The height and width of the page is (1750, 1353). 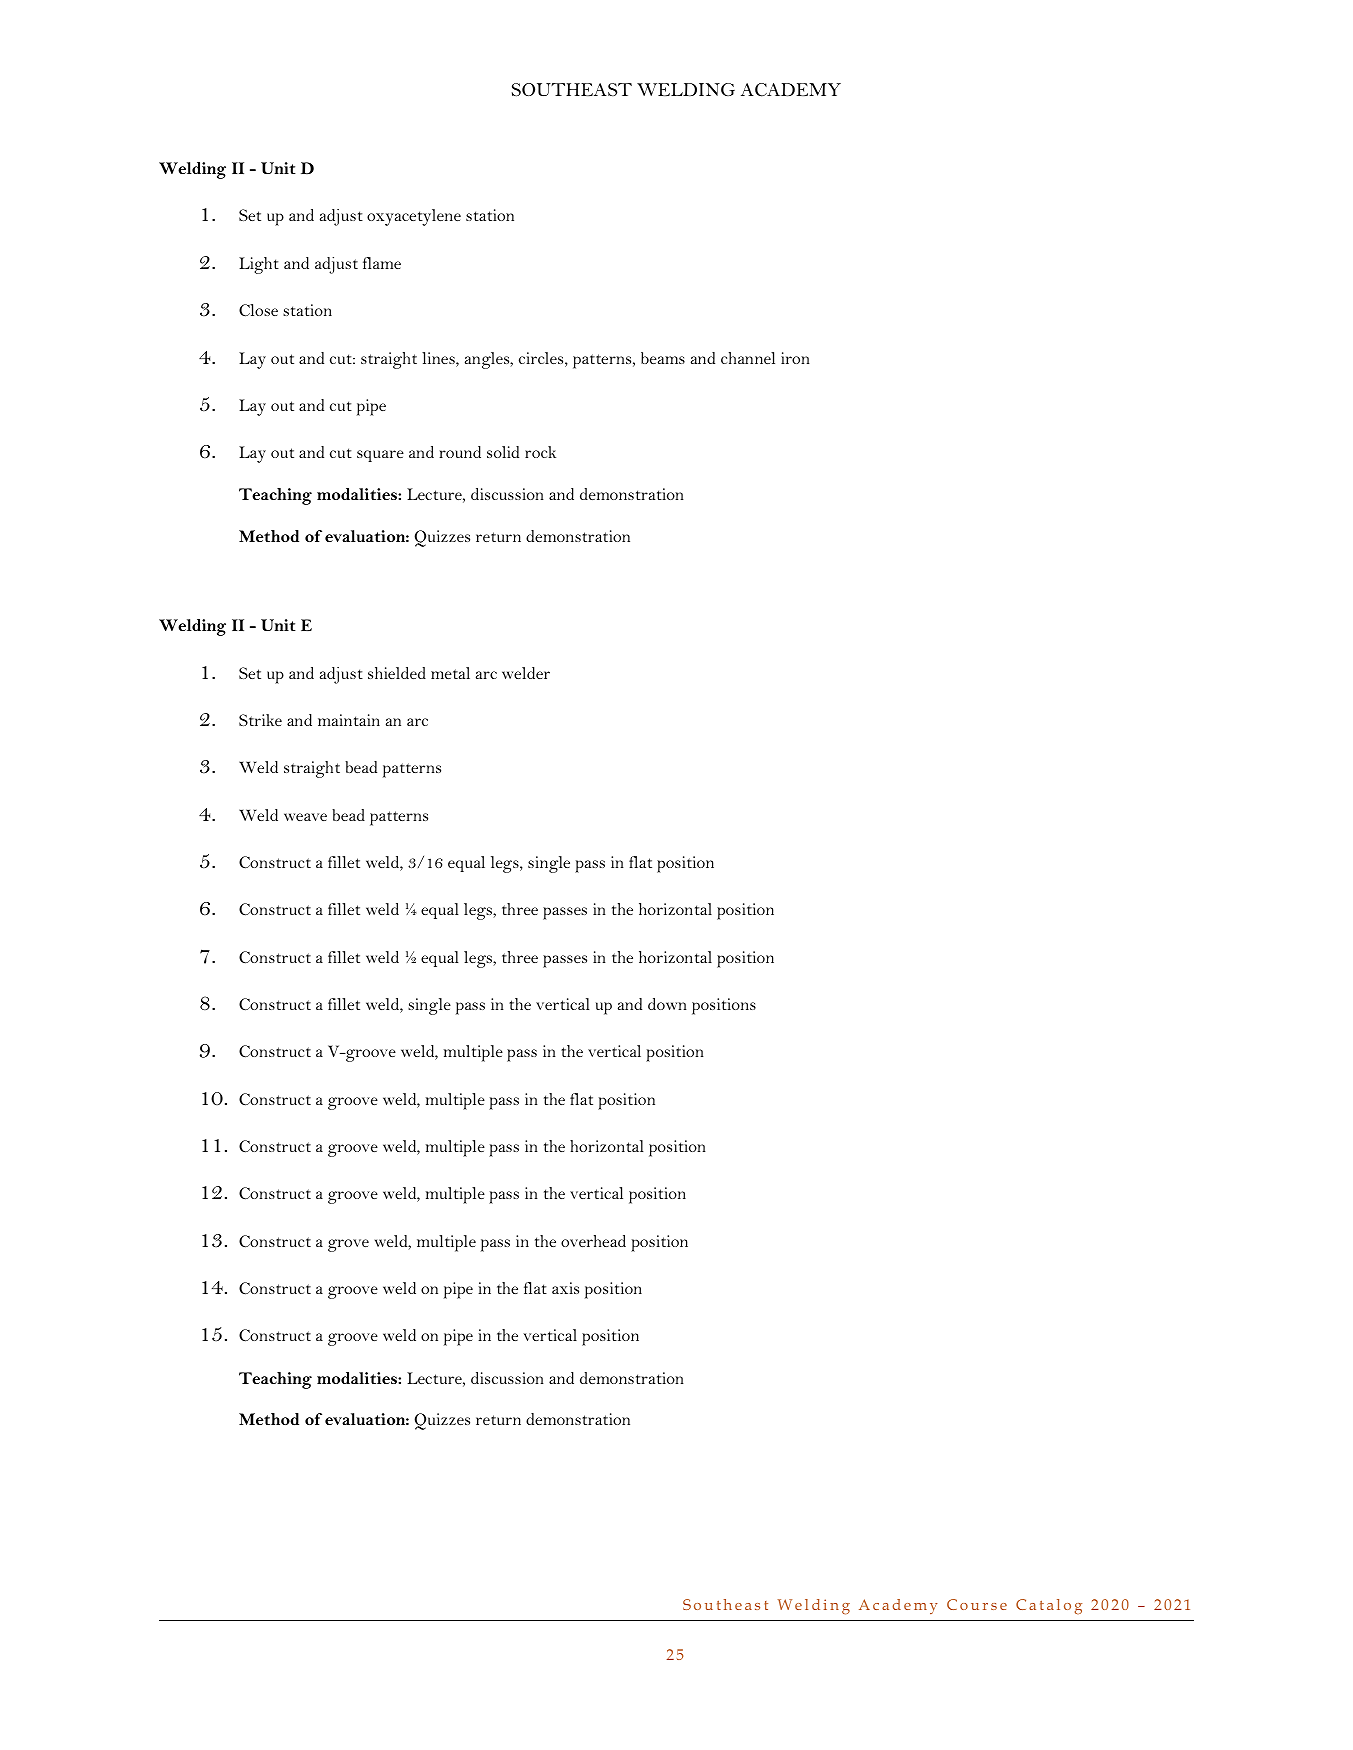 What do you see at coordinates (663, 358) in the page?
I see `beams` at bounding box center [663, 358].
